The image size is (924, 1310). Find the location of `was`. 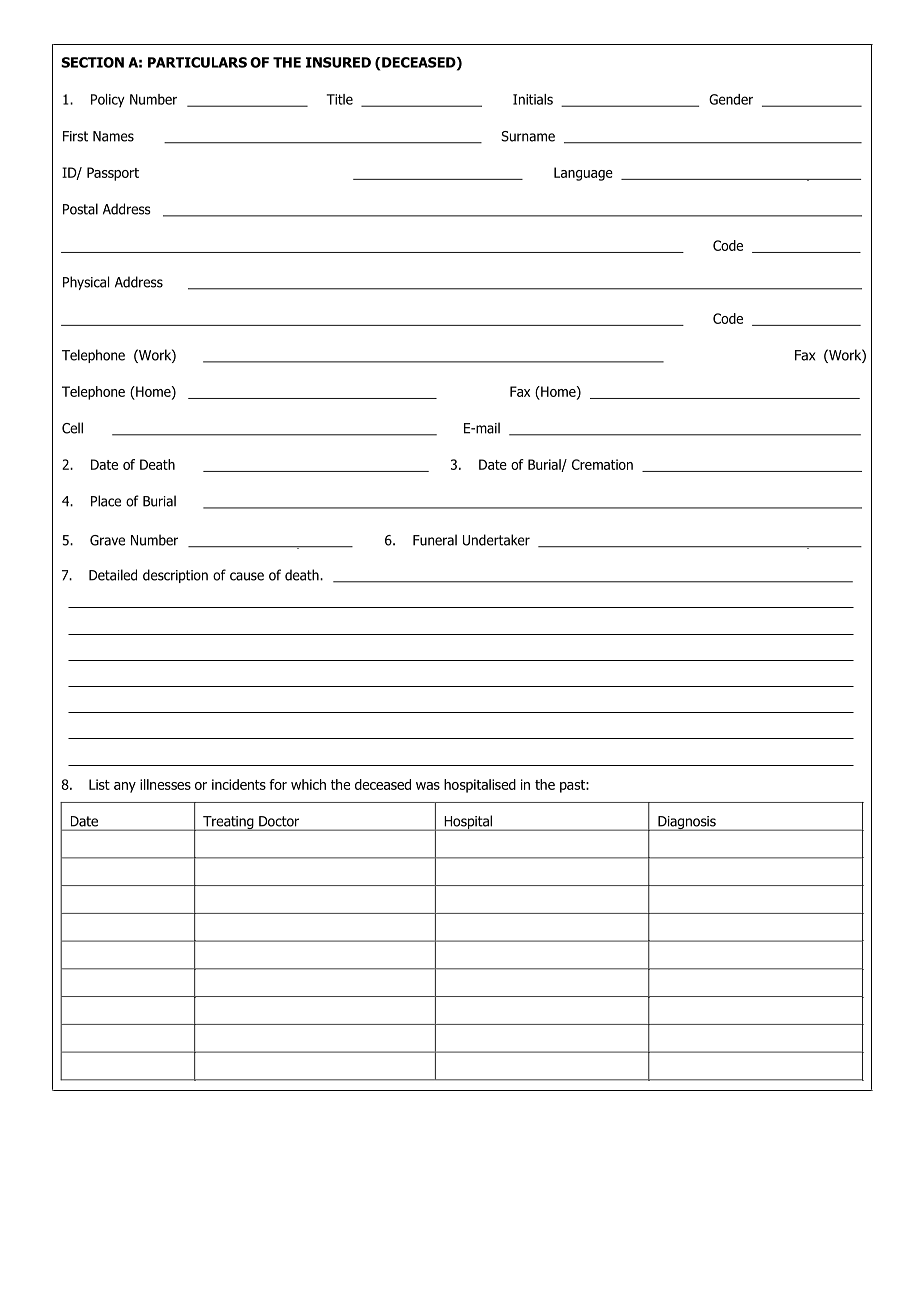

was is located at coordinates (428, 786).
